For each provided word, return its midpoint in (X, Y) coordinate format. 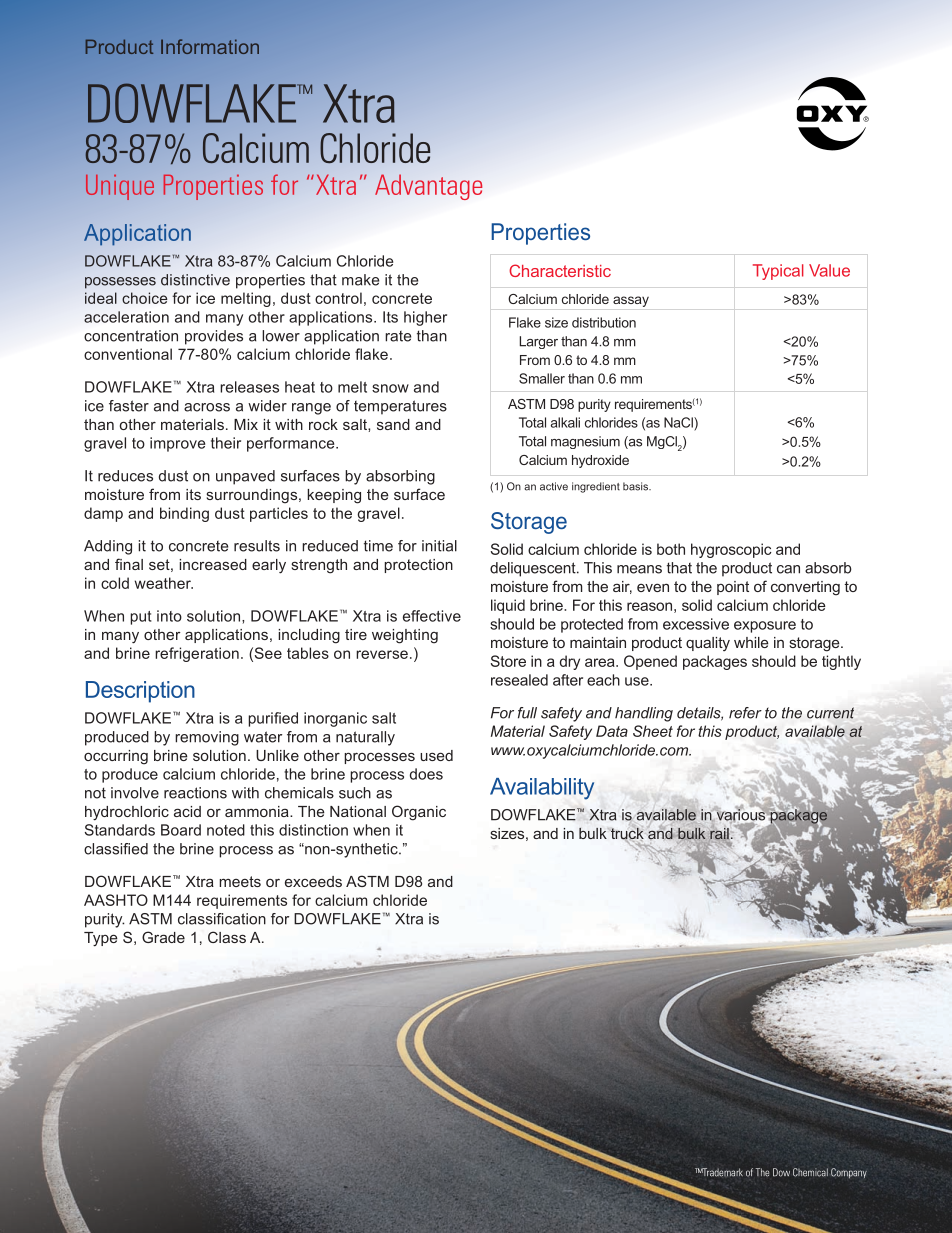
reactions (195, 793)
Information (210, 46)
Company (849, 1173)
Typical (778, 272)
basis (637, 486)
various (741, 814)
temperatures (400, 407)
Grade (163, 937)
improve (177, 444)
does (426, 774)
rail (719, 834)
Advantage (428, 187)
